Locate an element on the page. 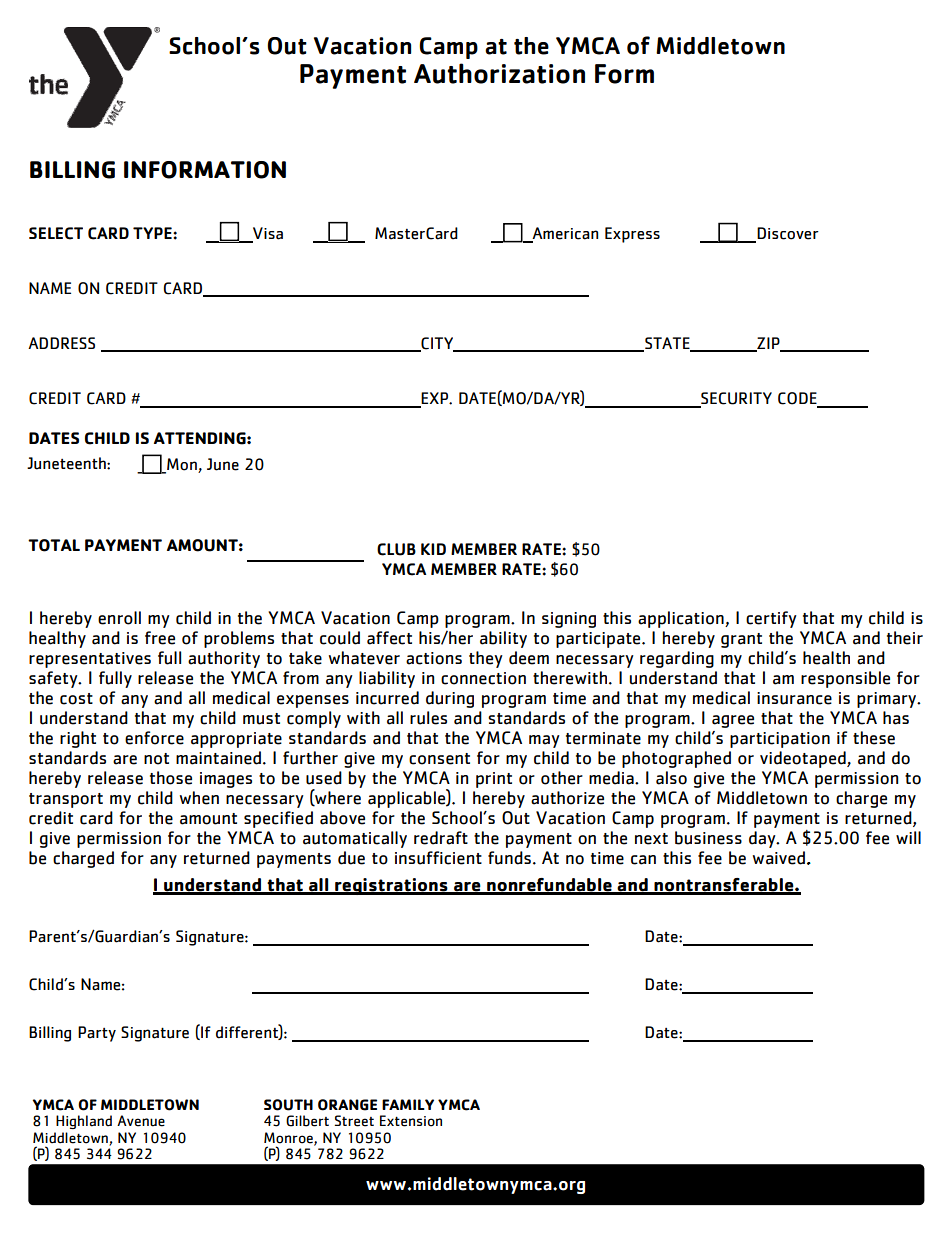 The image size is (952, 1233). KID is located at coordinates (433, 549).
